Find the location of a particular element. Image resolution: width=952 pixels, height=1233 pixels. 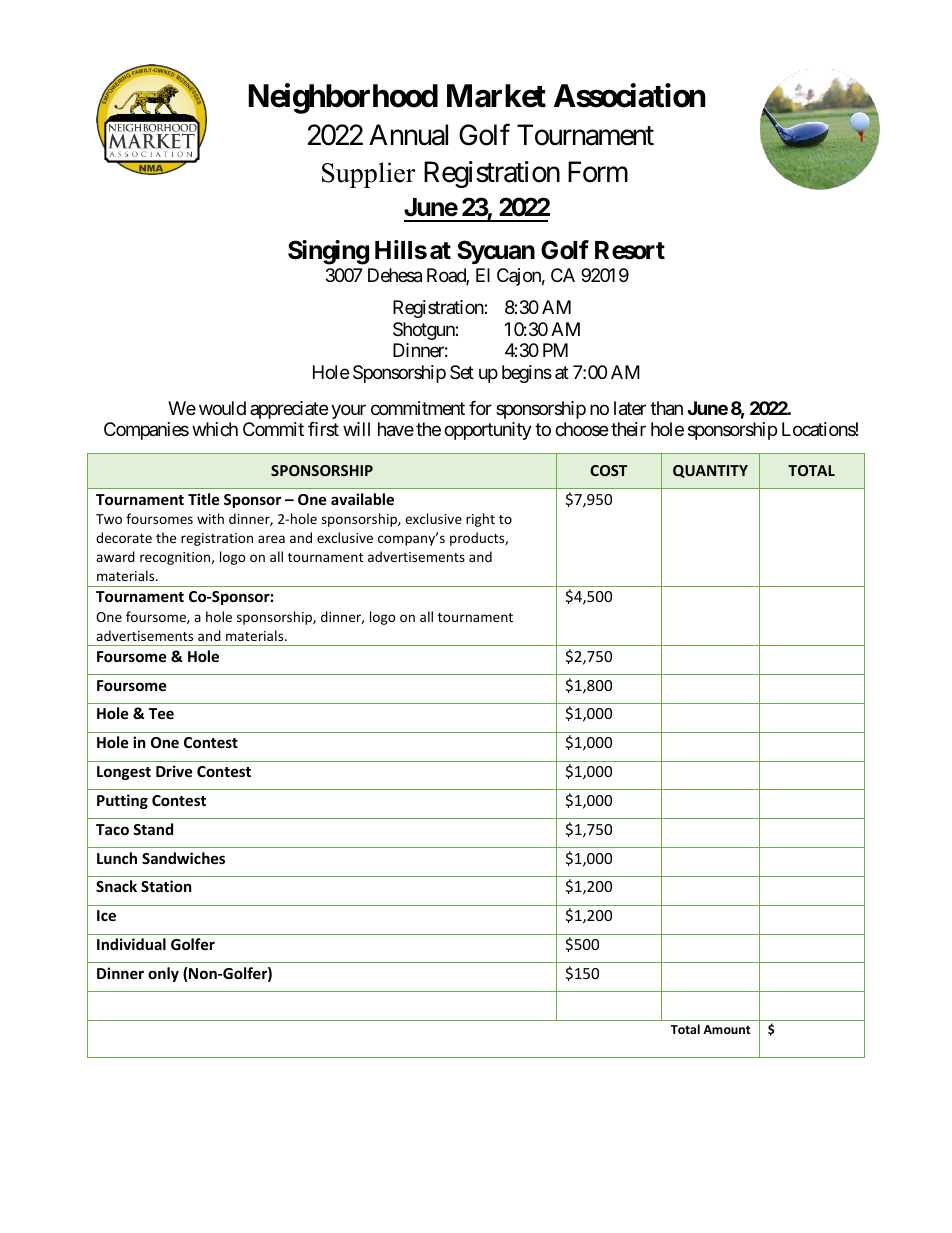

Neighborhood is located at coordinates (343, 99).
